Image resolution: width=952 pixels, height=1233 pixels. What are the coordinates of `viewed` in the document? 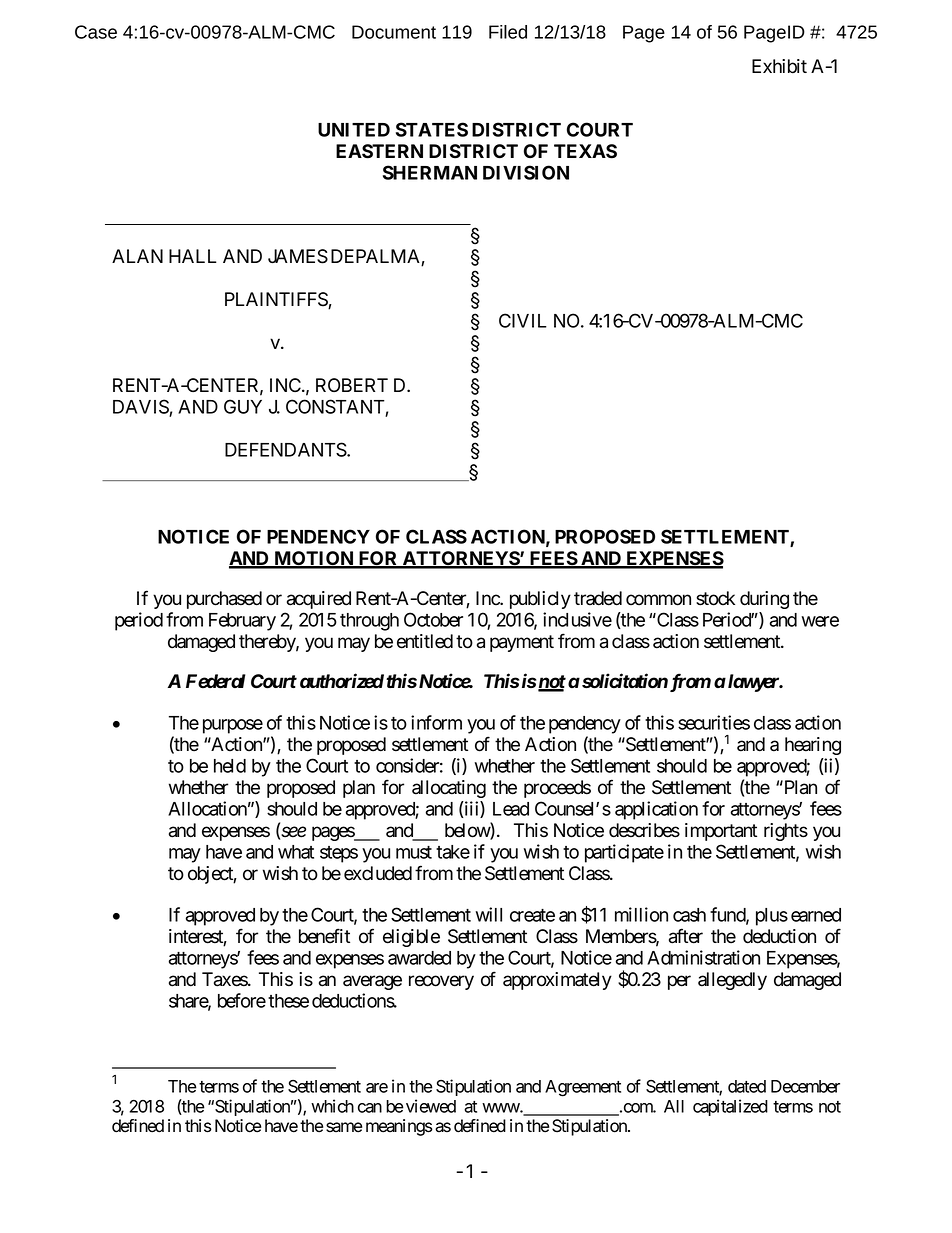 It's located at (431, 1106).
